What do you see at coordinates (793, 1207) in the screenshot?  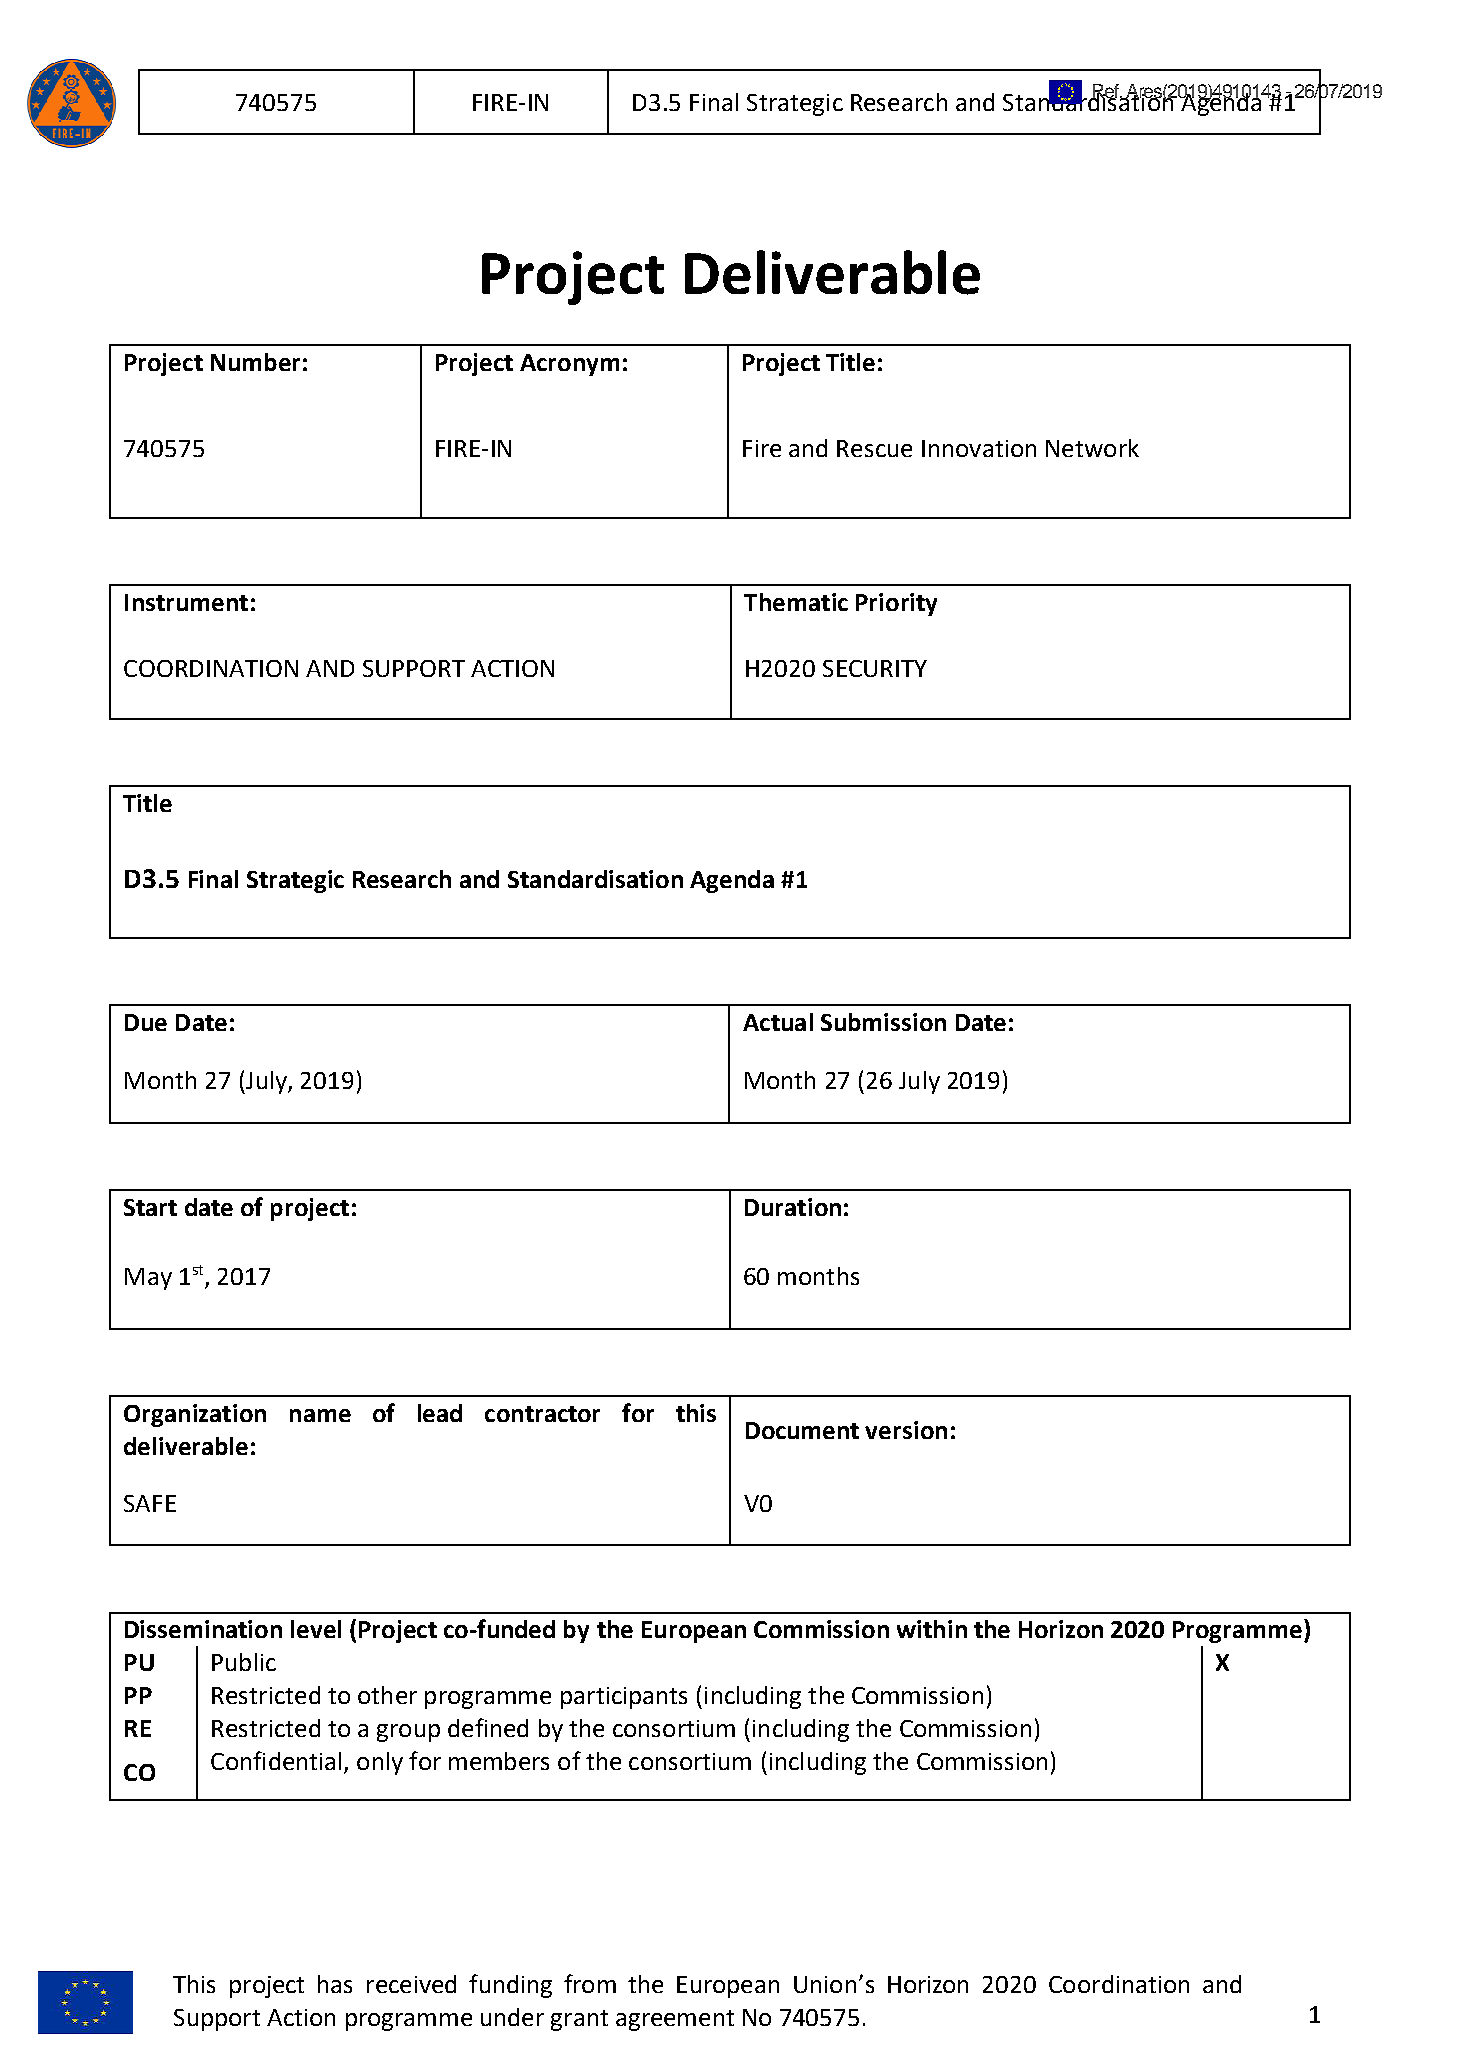 I see `Duration` at bounding box center [793, 1207].
